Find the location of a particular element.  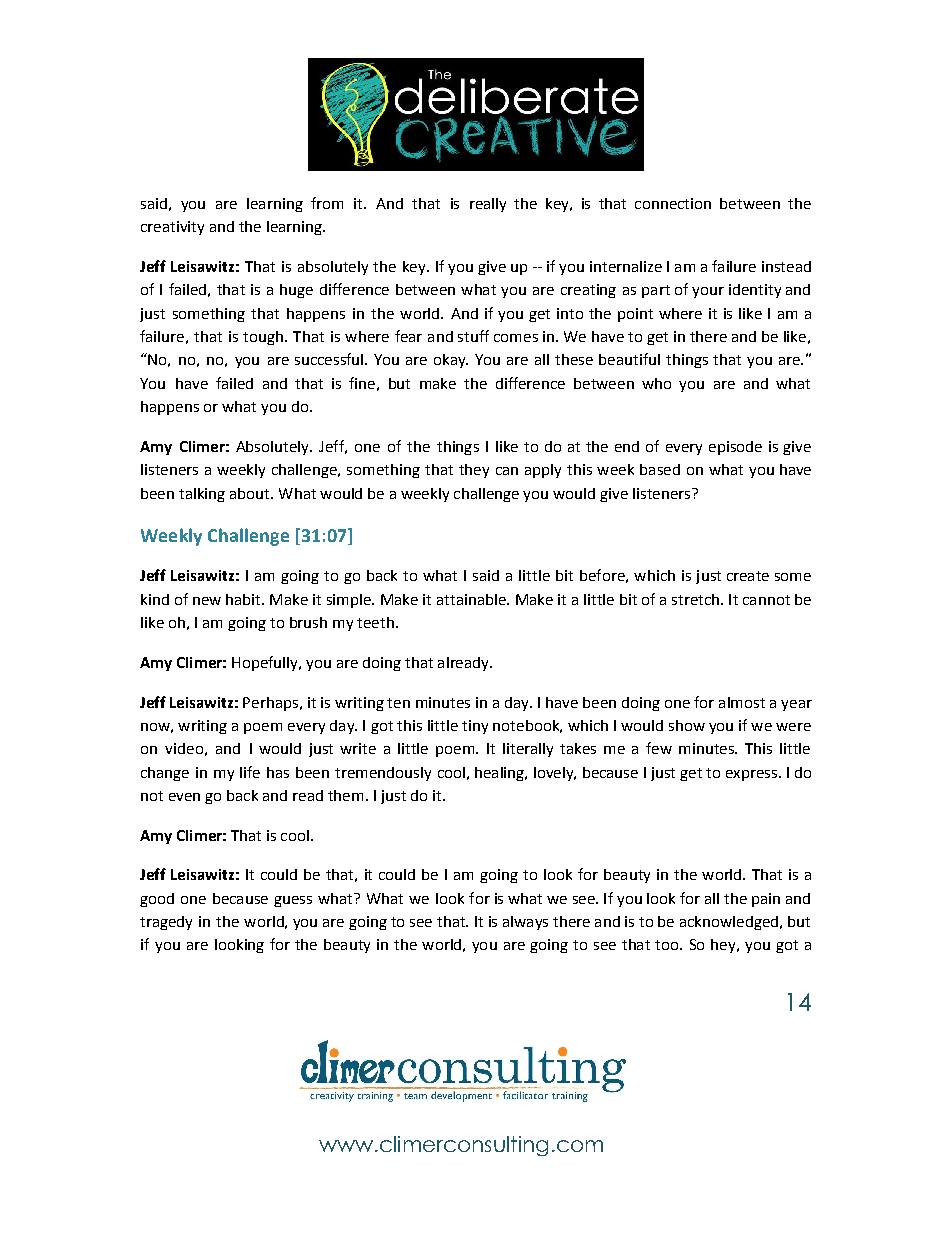

really is located at coordinates (488, 205).
